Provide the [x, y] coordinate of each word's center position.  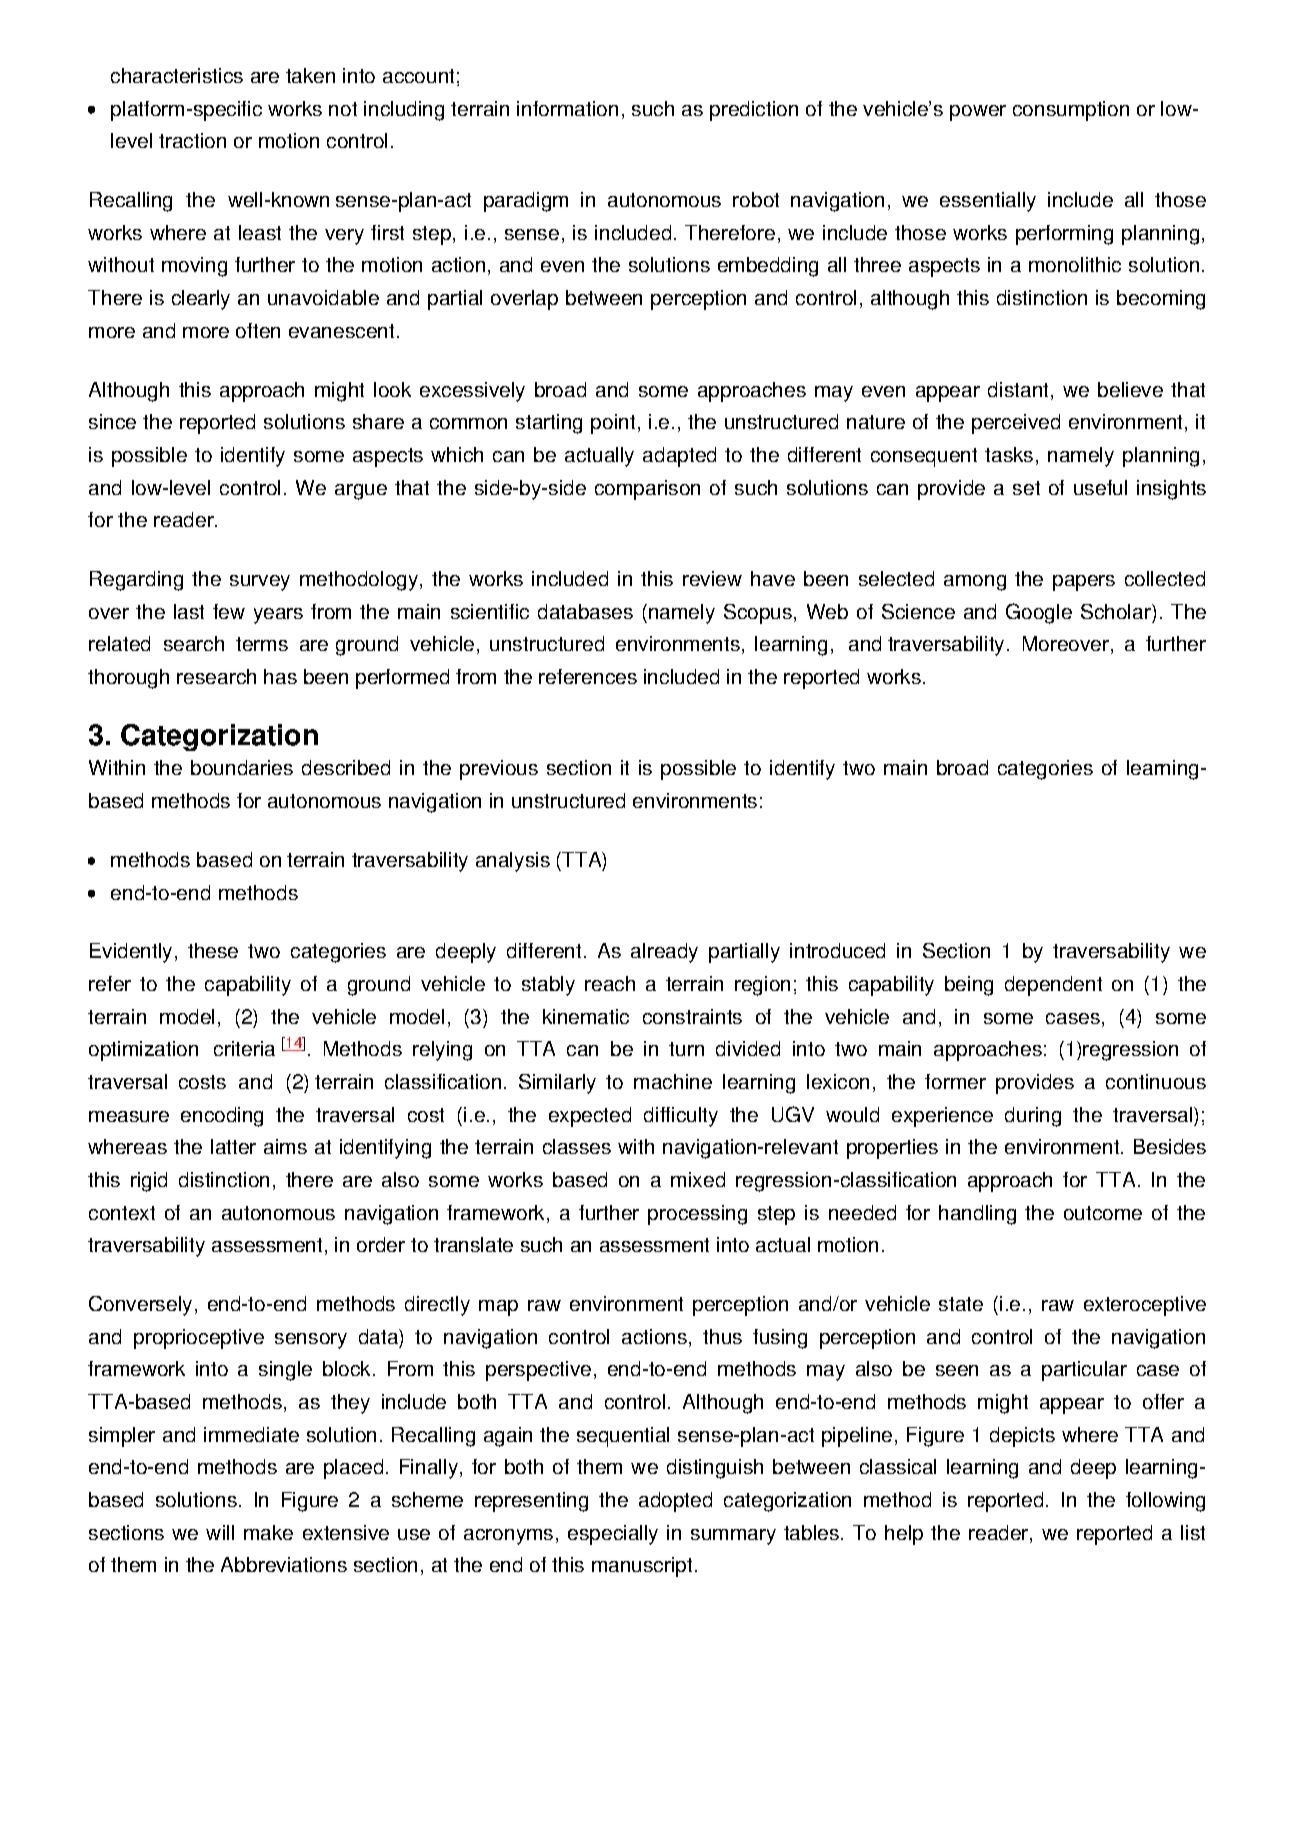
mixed [698, 1179]
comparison [647, 490]
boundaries [242, 767]
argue [361, 492]
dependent [1053, 986]
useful [1100, 487]
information [567, 108]
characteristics [177, 75]
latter [233, 1146]
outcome [1103, 1213]
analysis [513, 862]
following [1165, 1502]
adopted [675, 1502]
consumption [1071, 111]
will [220, 1532]
